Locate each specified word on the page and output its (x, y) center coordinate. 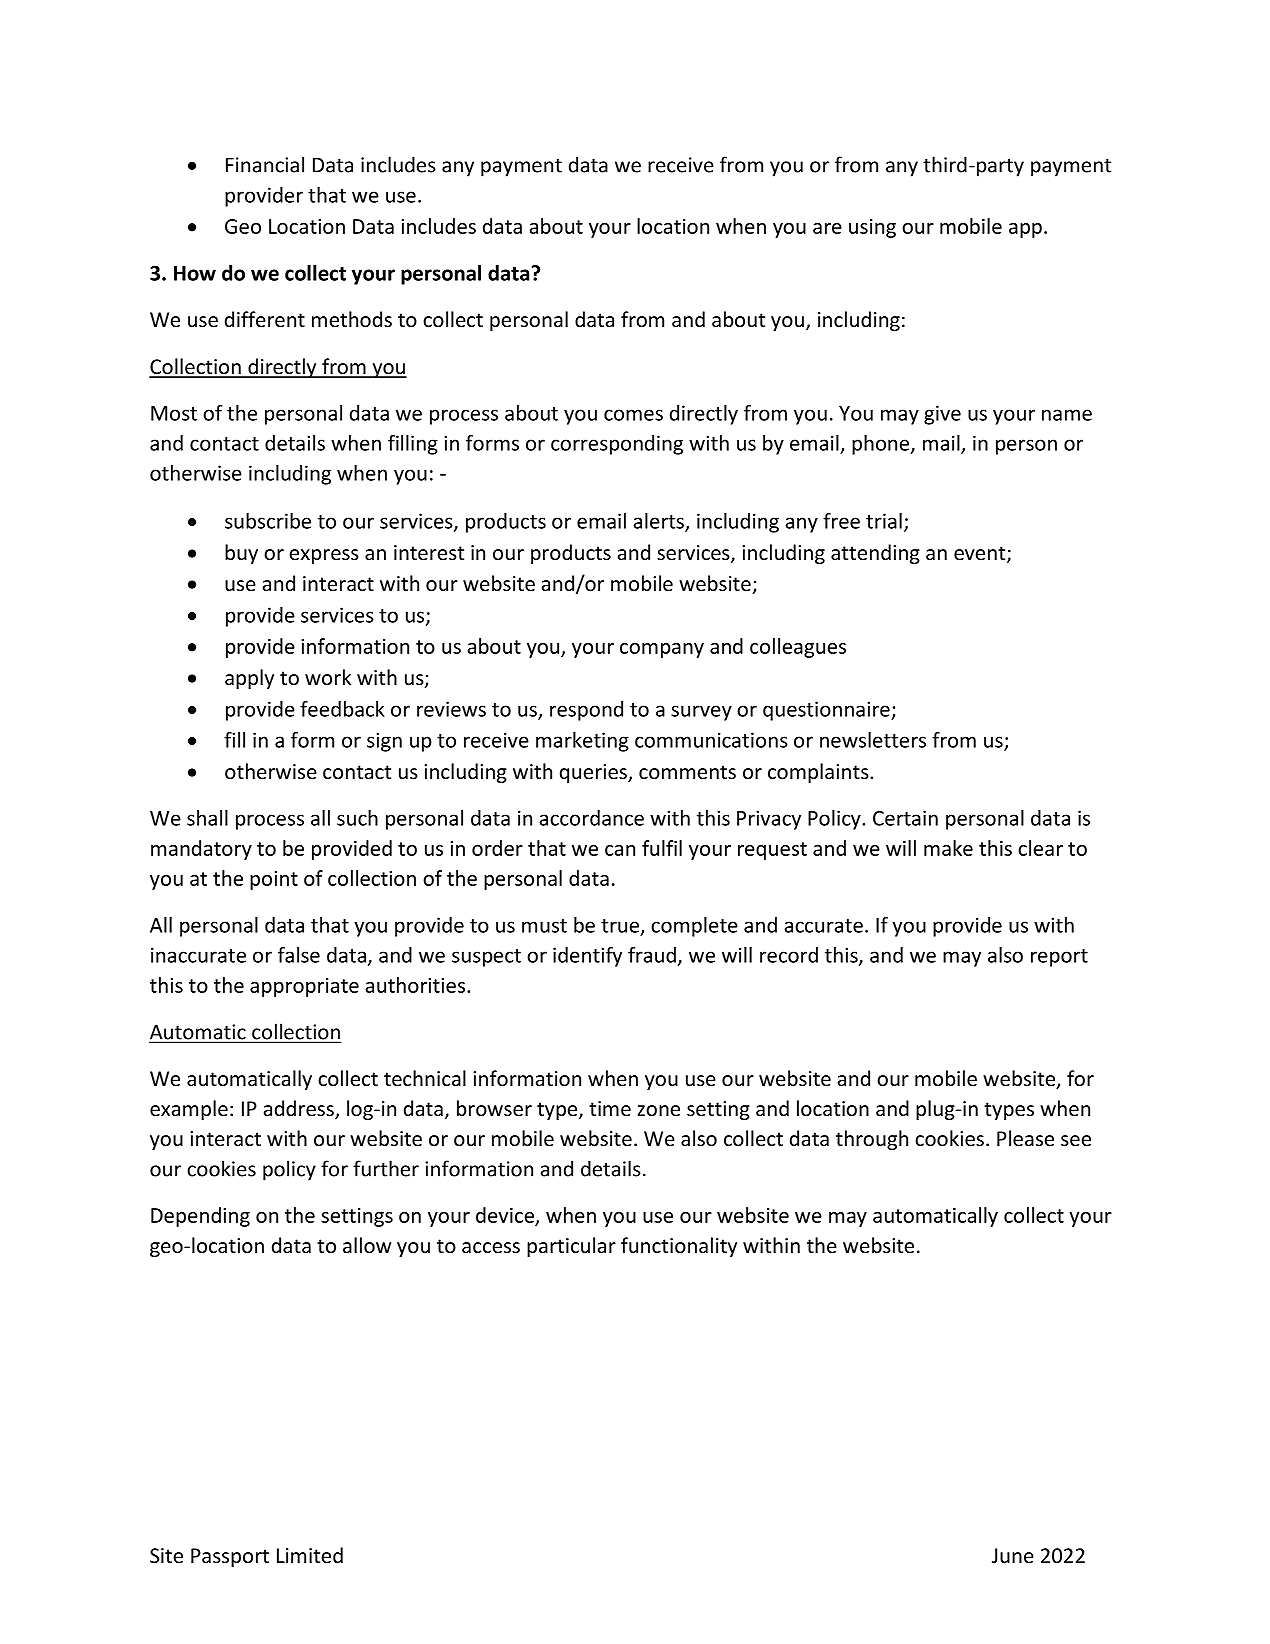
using (872, 228)
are (827, 228)
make (948, 848)
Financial (265, 164)
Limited (310, 1555)
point (274, 880)
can (620, 850)
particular (571, 1247)
